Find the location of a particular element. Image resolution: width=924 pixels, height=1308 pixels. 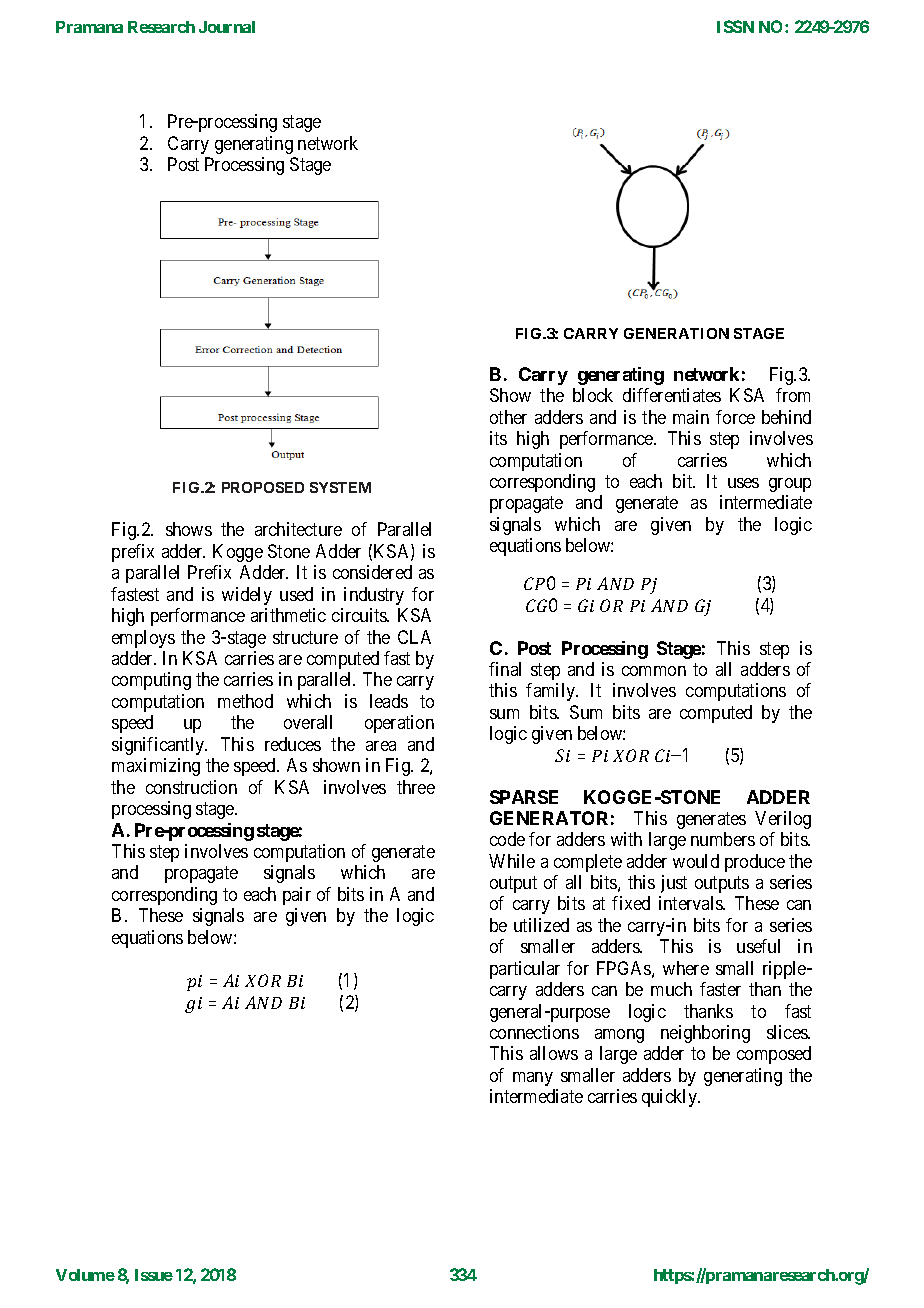

GENERATION is located at coordinates (676, 333).
